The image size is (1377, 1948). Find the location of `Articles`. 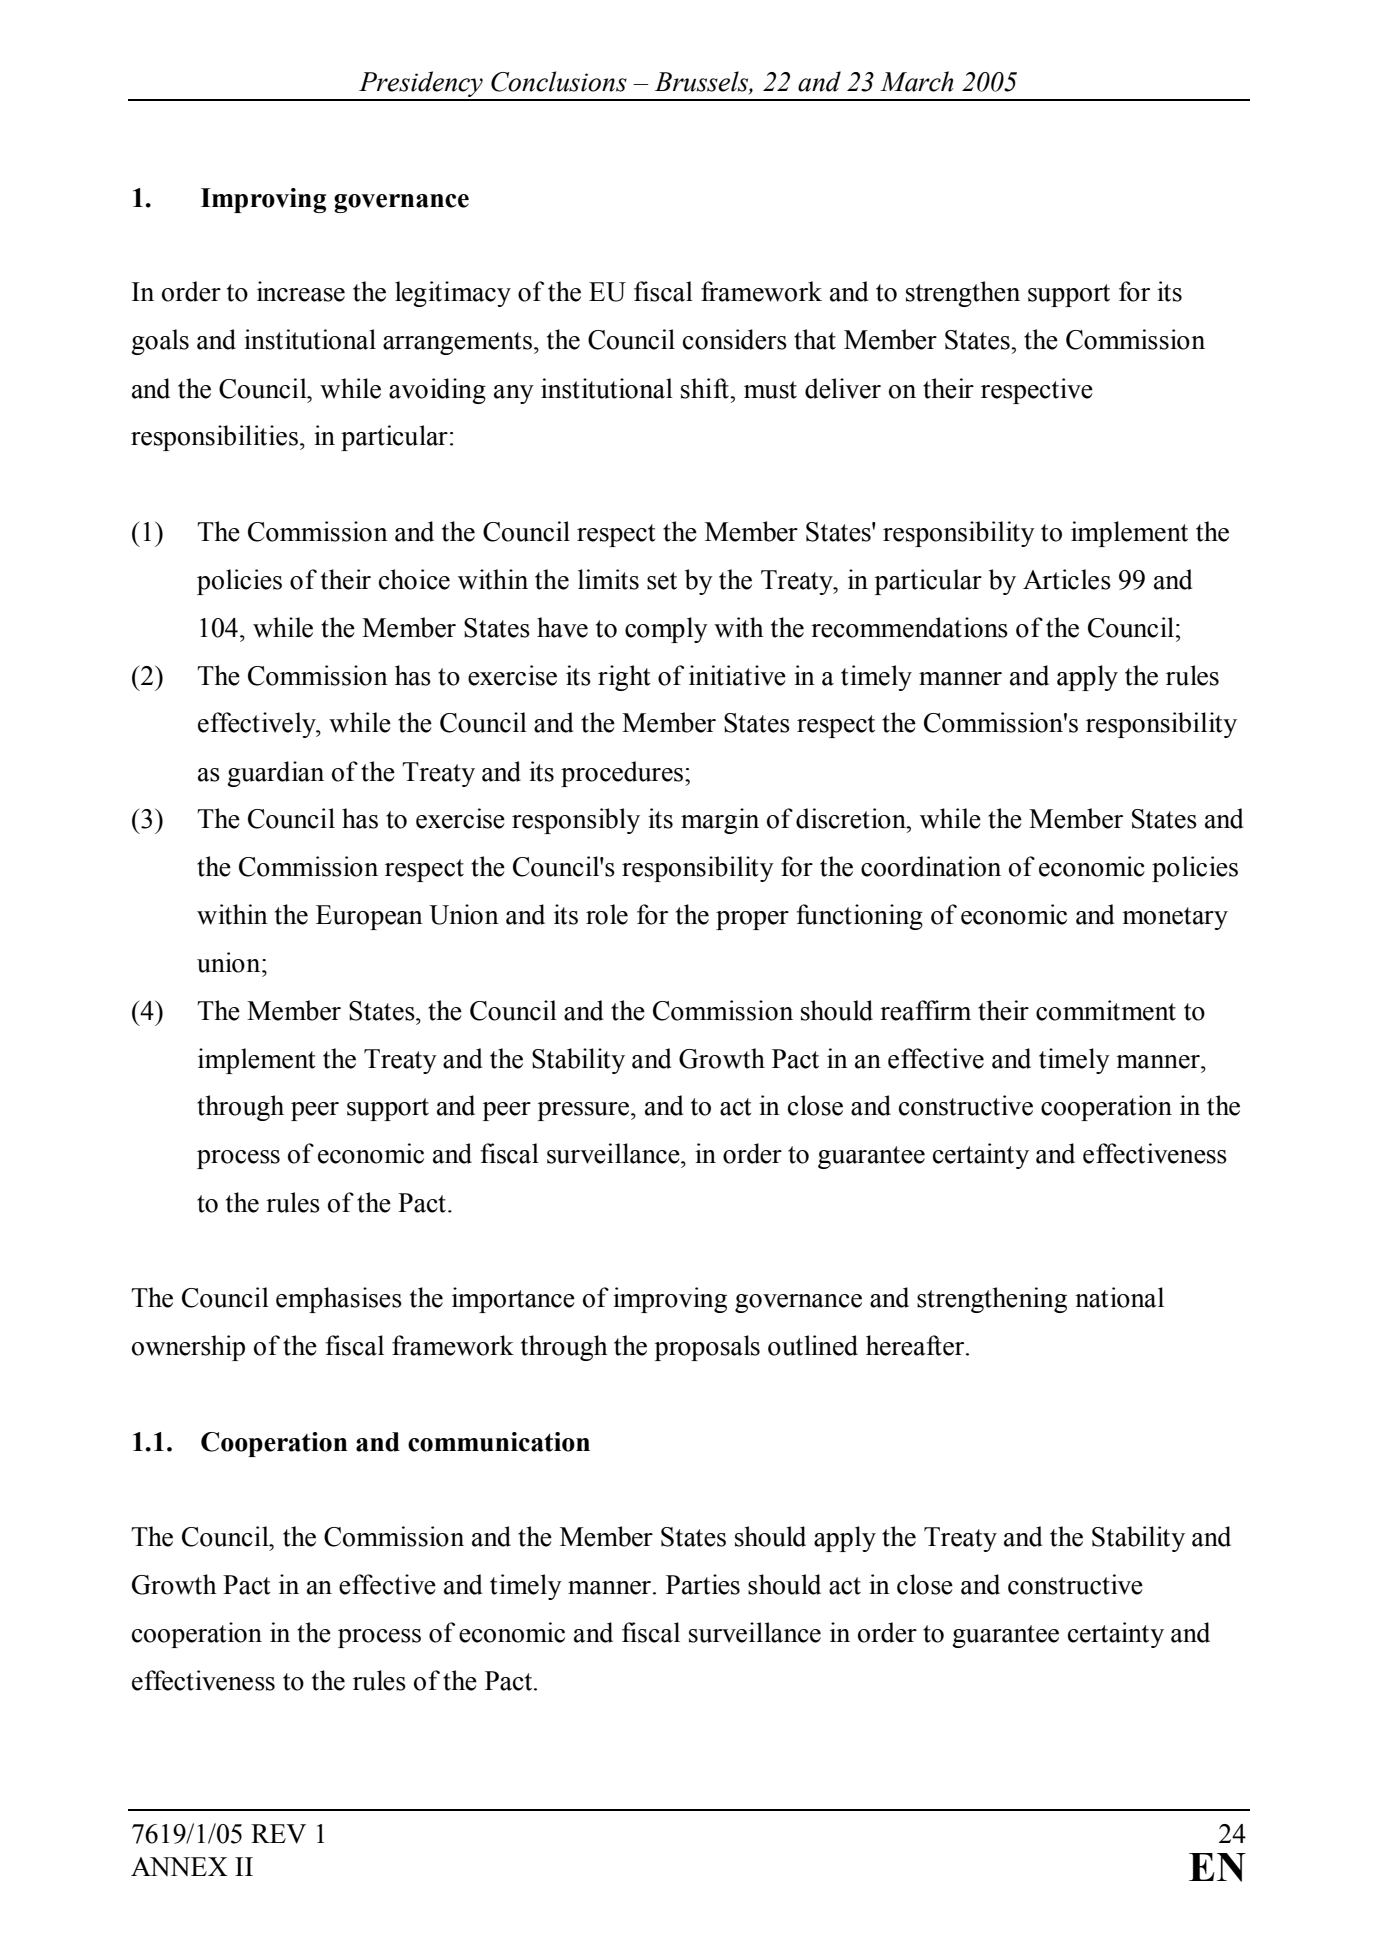

Articles is located at coordinates (1067, 579).
